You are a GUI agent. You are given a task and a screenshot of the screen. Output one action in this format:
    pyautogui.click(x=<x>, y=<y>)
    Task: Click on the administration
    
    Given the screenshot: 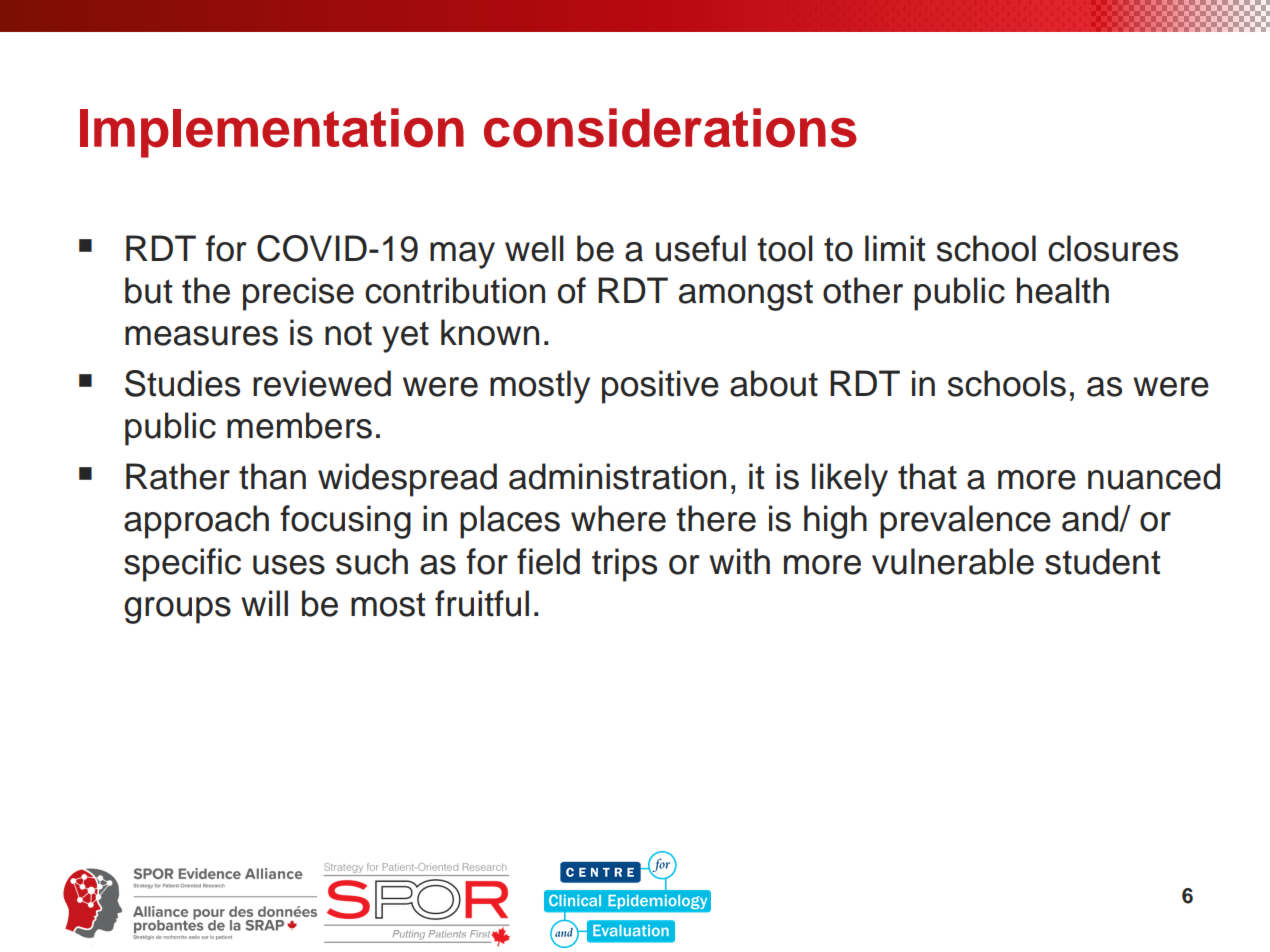 What is the action you would take?
    pyautogui.click(x=617, y=476)
